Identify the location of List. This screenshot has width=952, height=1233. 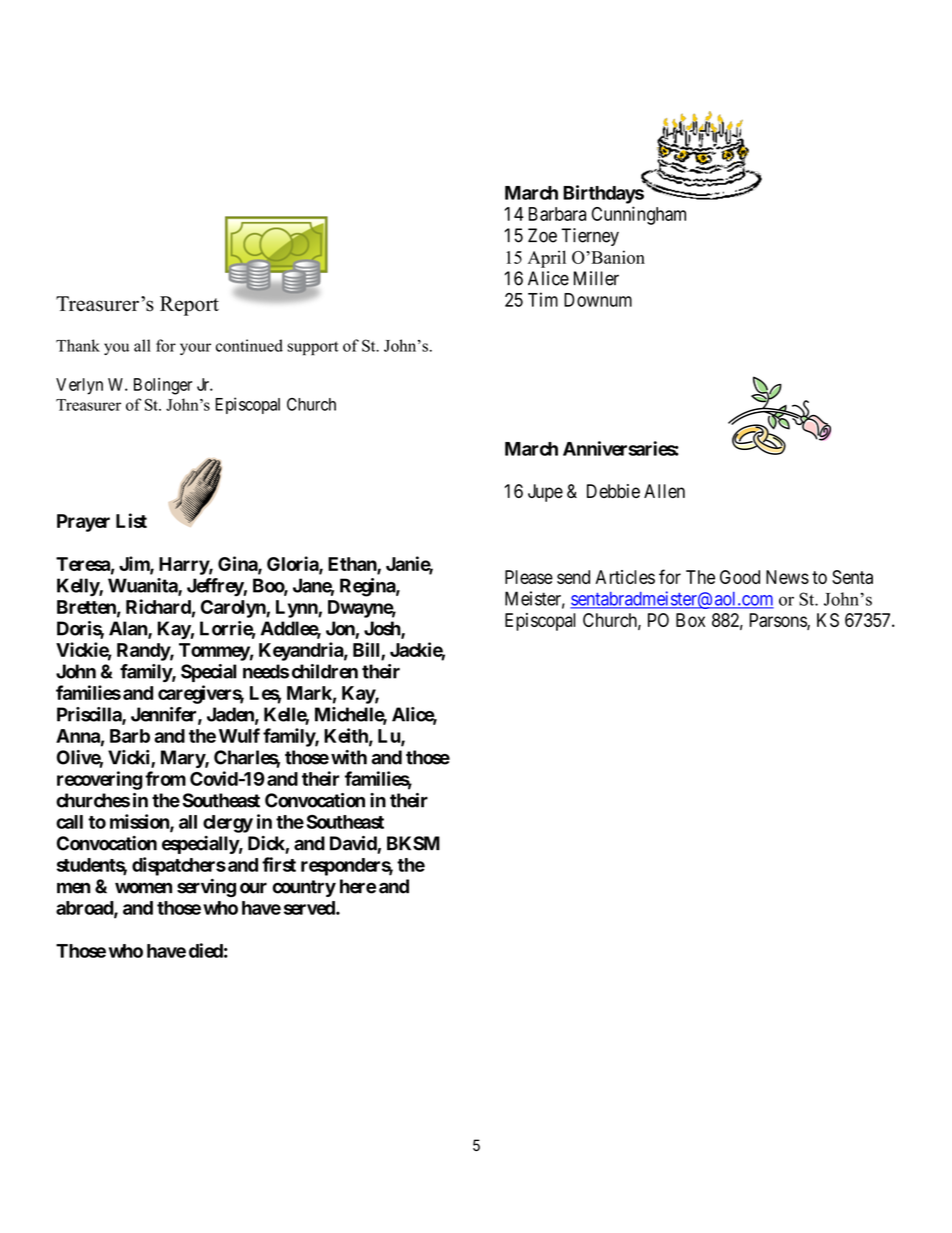
(131, 520).
